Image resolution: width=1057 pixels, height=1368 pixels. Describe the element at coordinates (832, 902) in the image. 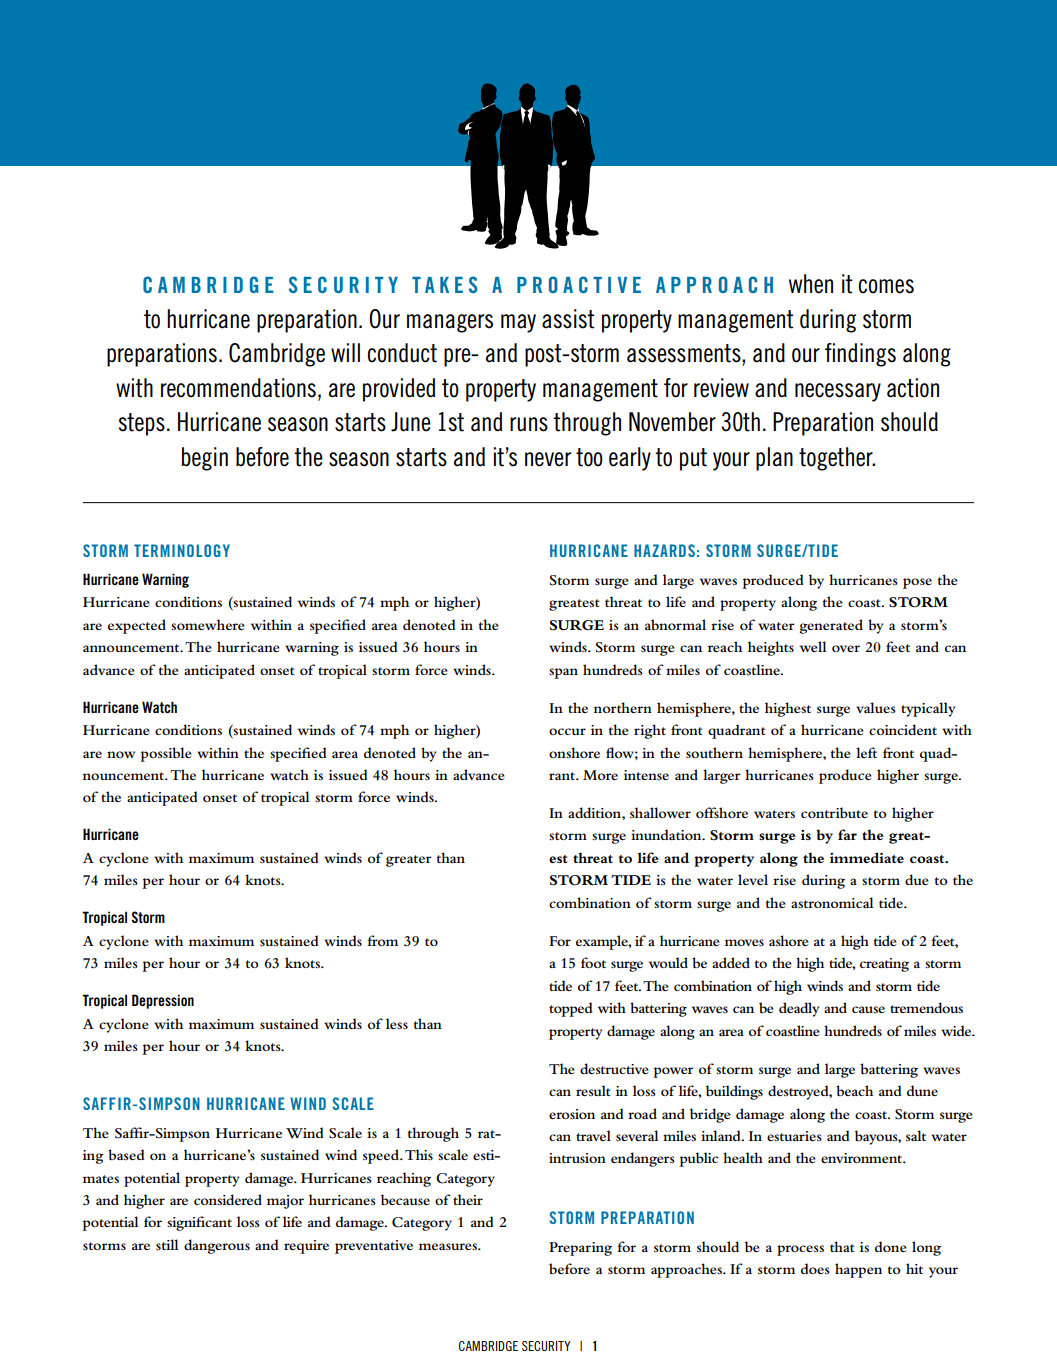

I see `astronomical` at that location.
